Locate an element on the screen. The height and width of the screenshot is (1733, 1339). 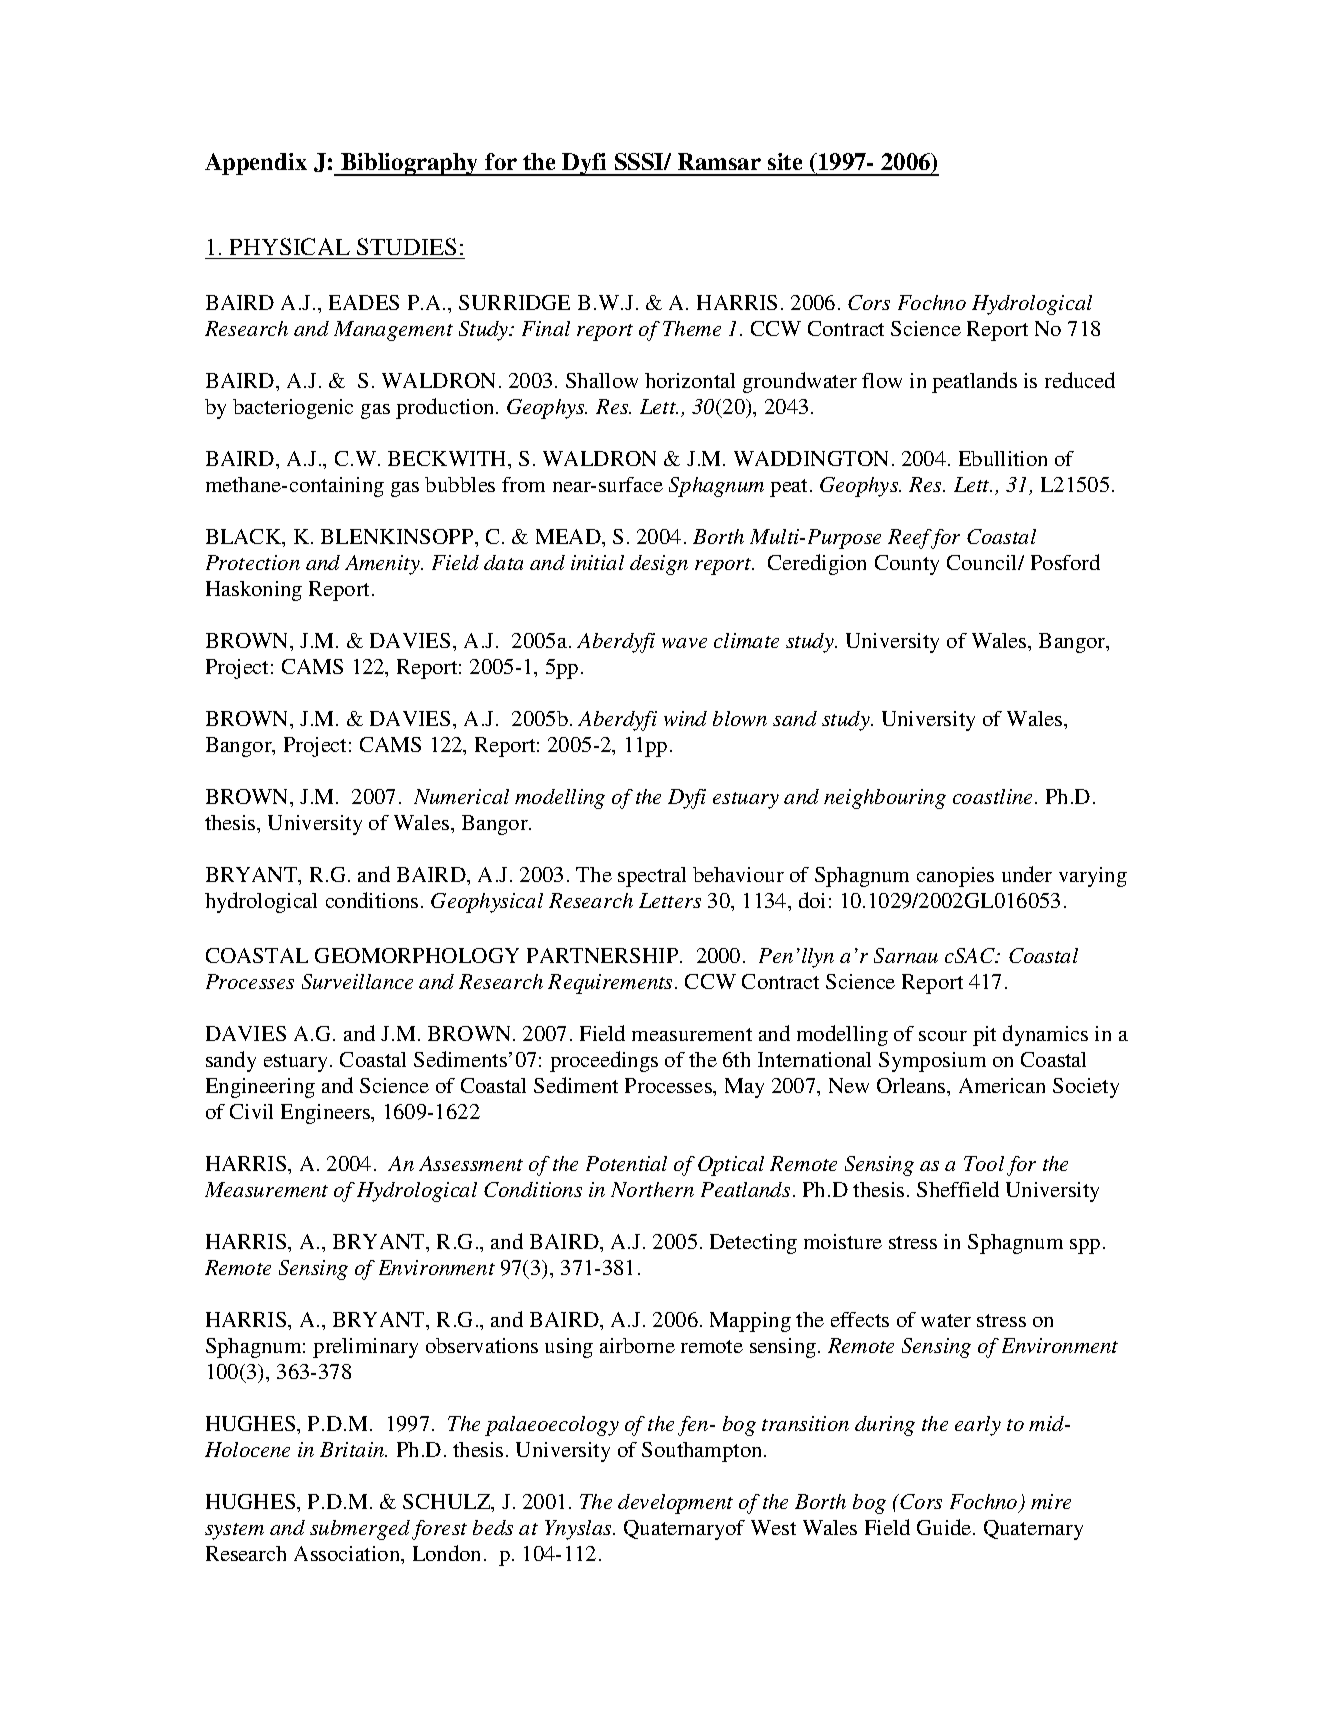
development is located at coordinates (675, 1504).
